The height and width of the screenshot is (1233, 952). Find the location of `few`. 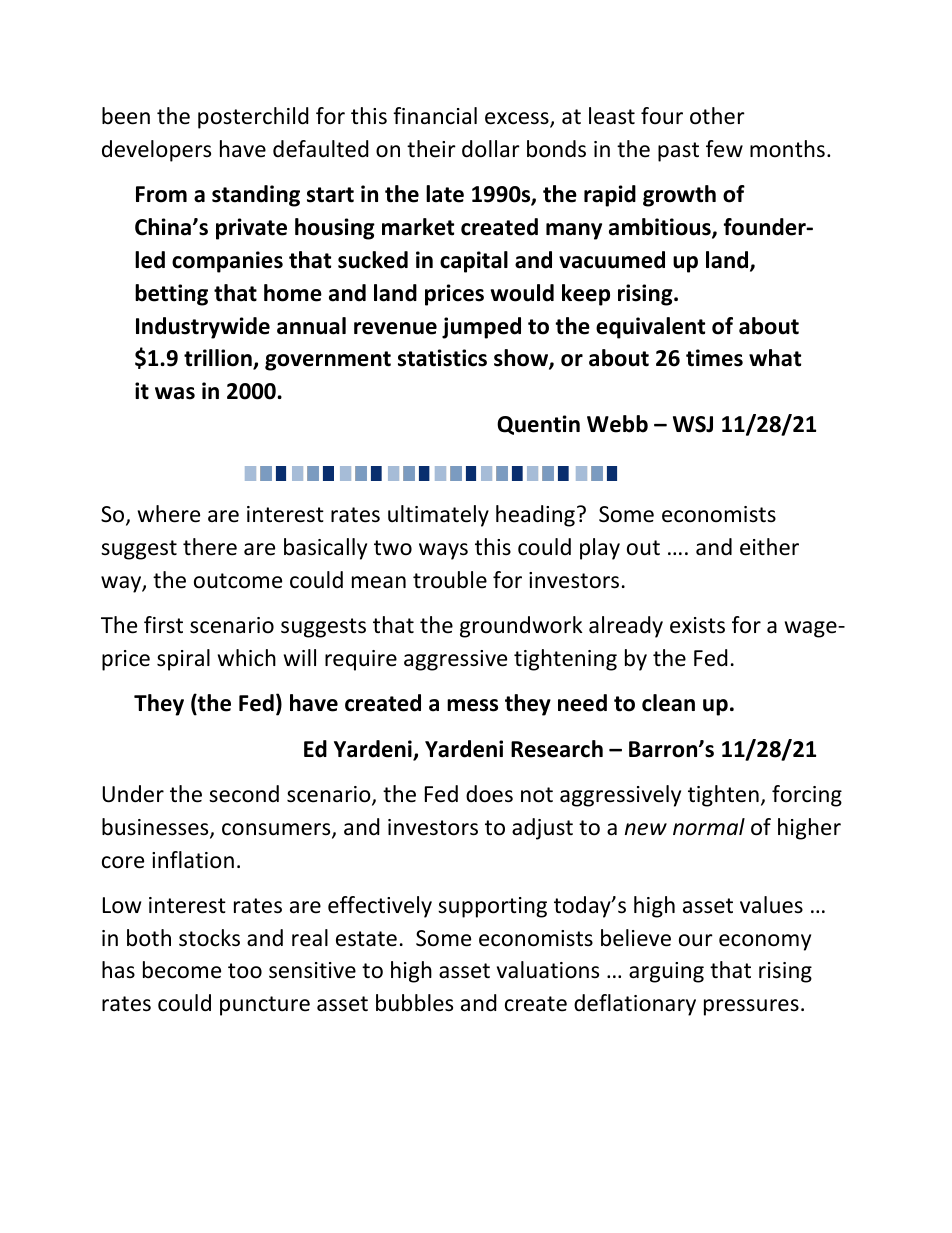

few is located at coordinates (724, 149).
